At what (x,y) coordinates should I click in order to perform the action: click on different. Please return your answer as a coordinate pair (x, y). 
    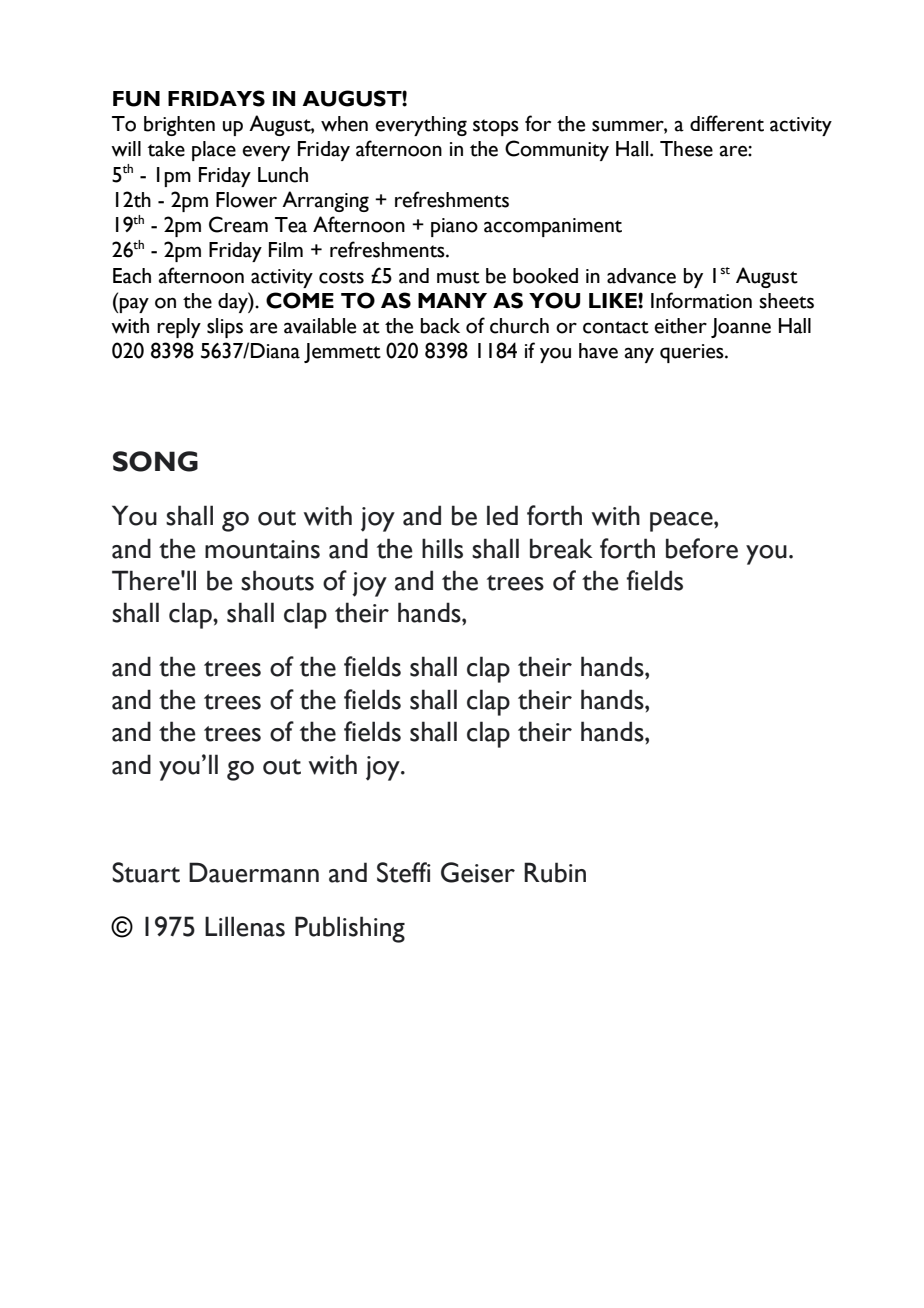
    Looking at the image, I should click on (727, 123).
